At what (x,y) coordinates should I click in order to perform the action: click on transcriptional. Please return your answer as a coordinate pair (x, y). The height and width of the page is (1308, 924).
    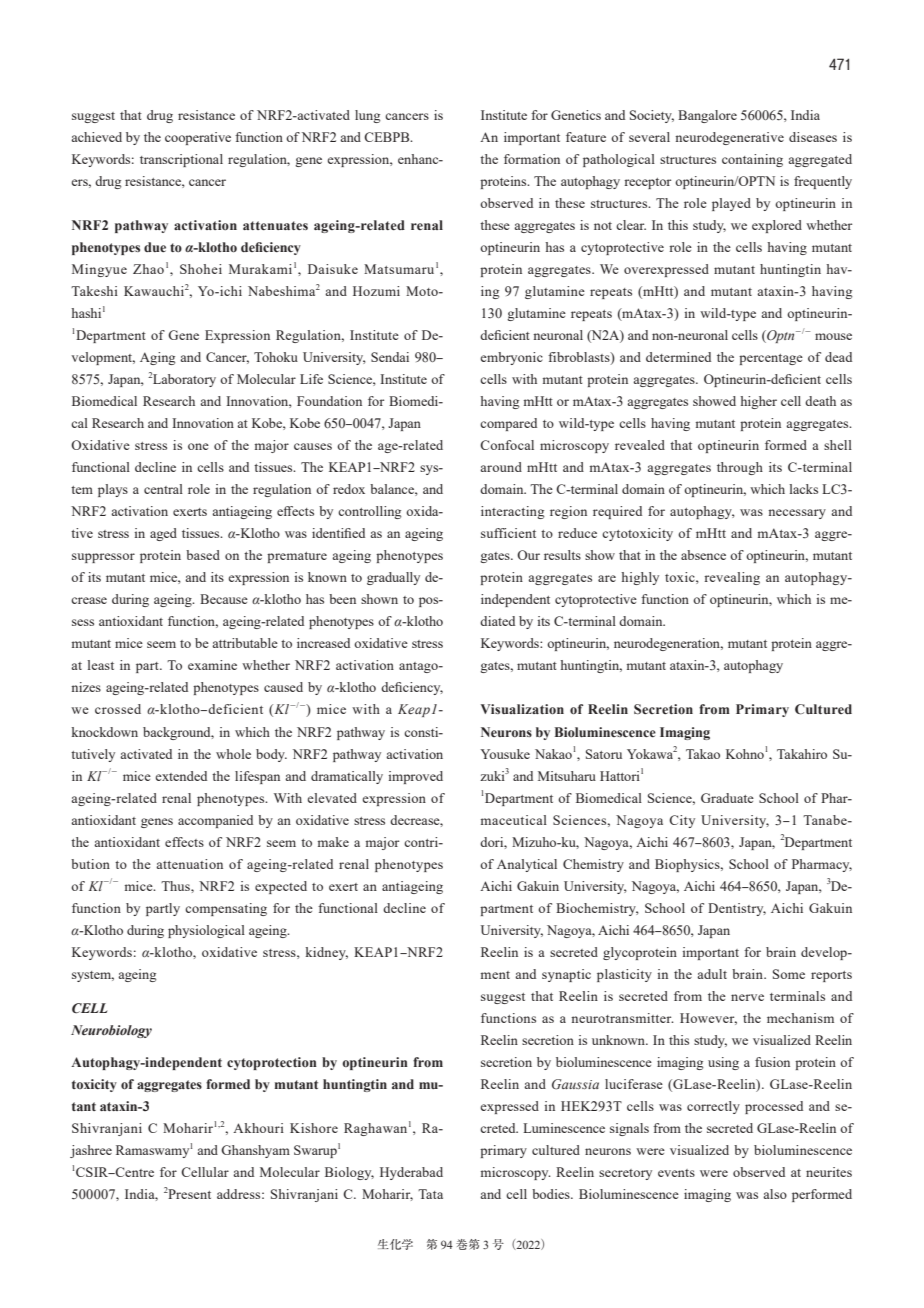
    Looking at the image, I should click on (181, 160).
